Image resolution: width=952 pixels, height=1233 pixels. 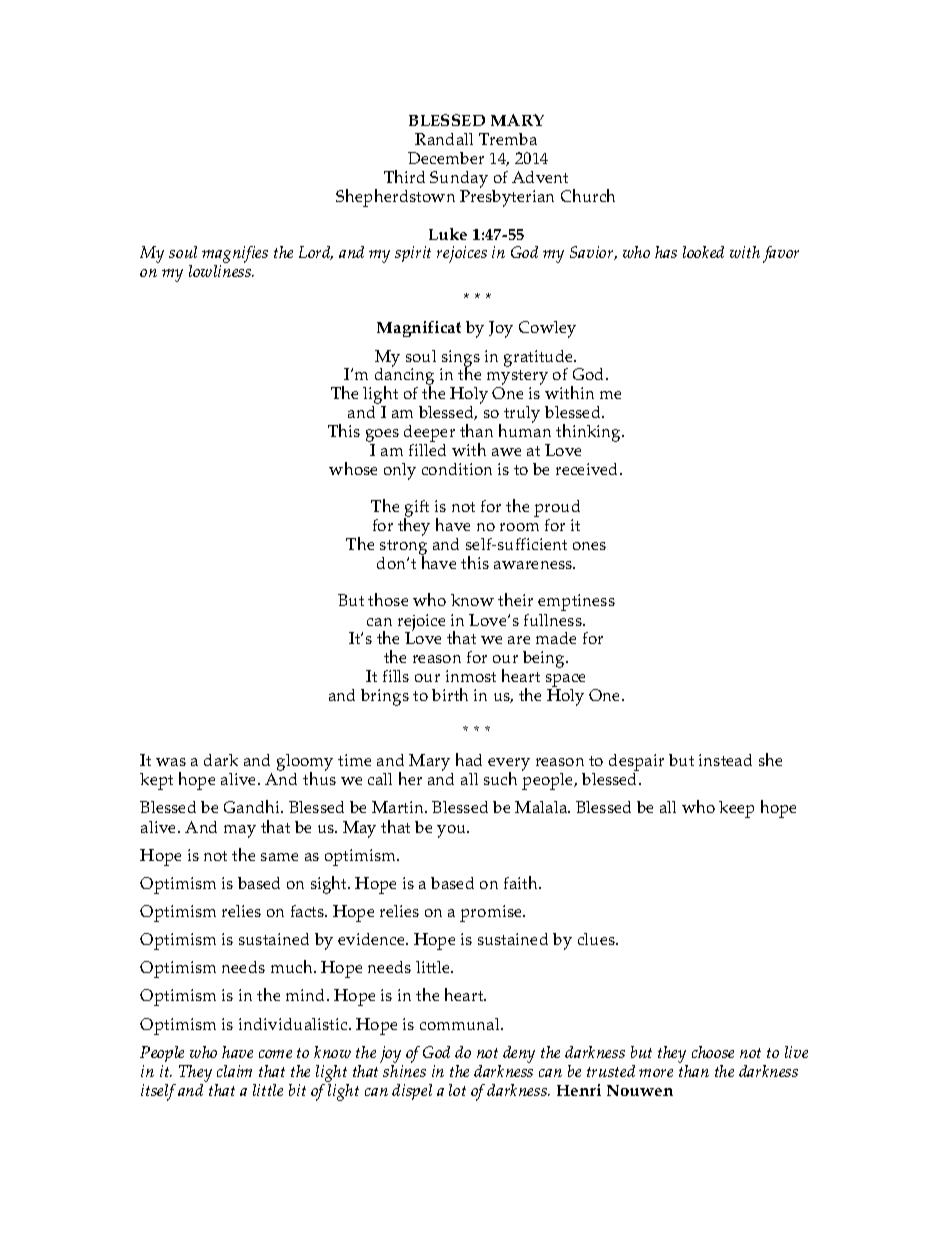 I want to click on looked, so click(x=703, y=252).
